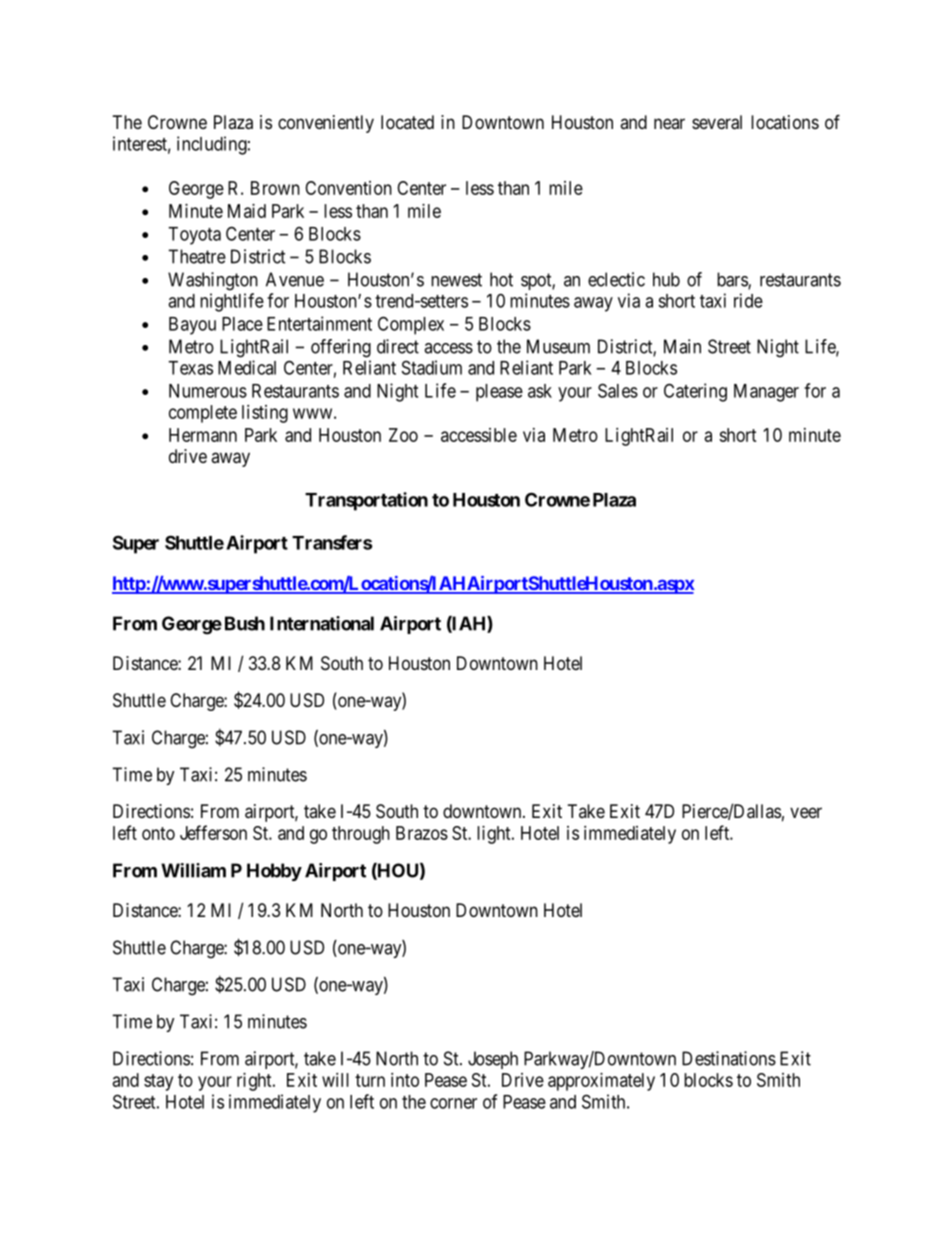 This screenshot has height=1233, width=952. What do you see at coordinates (806, 812) in the screenshot?
I see `veer` at bounding box center [806, 812].
